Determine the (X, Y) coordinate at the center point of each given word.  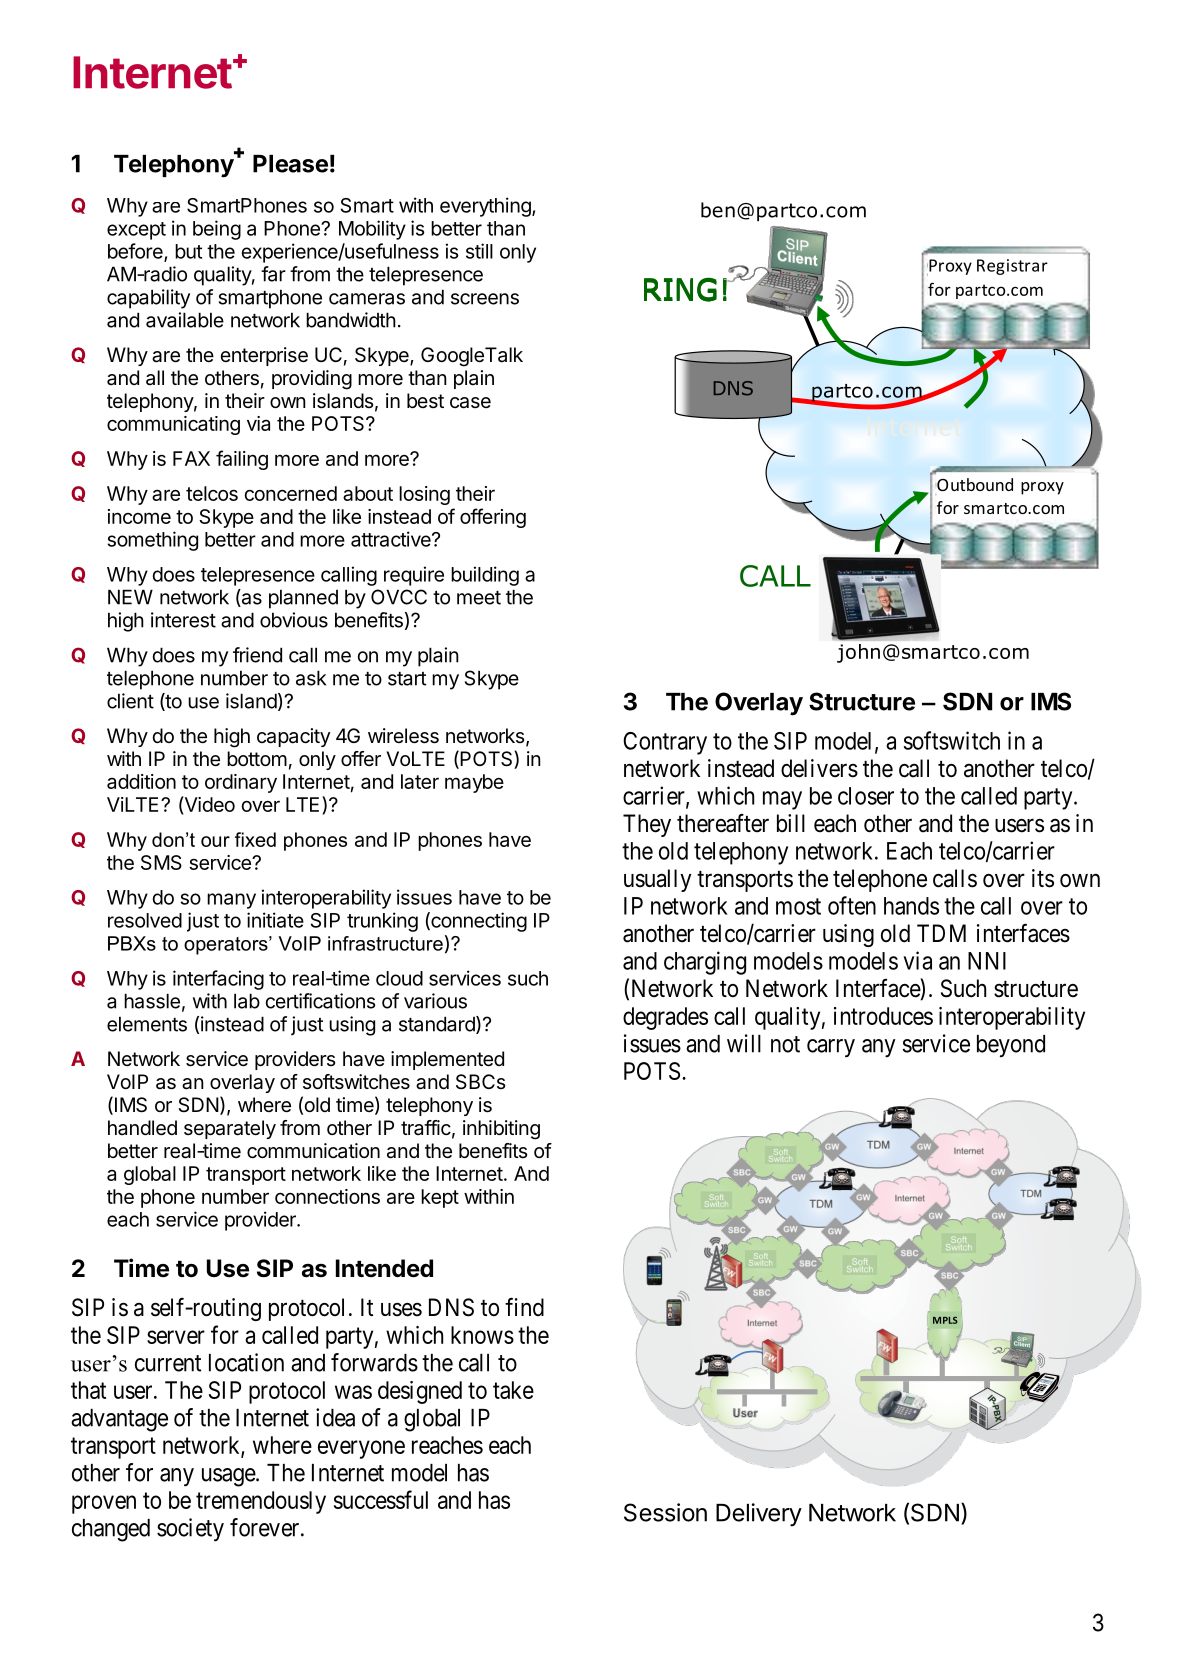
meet (479, 598)
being (217, 230)
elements (147, 1024)
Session (665, 1512)
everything (486, 207)
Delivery (759, 1515)
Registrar (1012, 267)
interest (183, 620)
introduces (883, 1016)
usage (229, 1477)
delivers (819, 768)
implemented (447, 1060)
